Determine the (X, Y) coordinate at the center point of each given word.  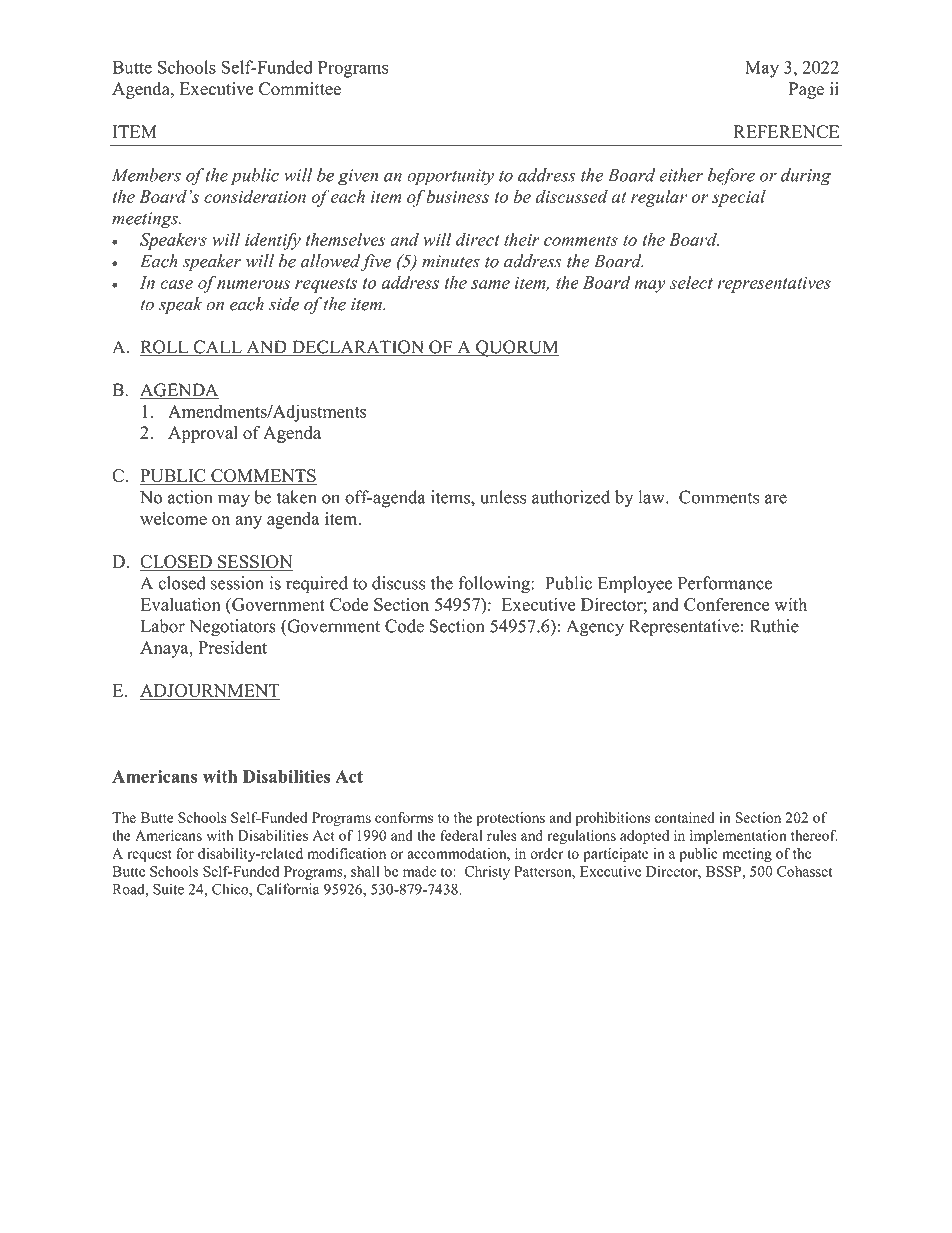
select (691, 282)
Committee (300, 89)
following (495, 585)
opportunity (450, 177)
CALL (217, 348)
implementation (738, 837)
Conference (726, 604)
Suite (168, 889)
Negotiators (232, 628)
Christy (487, 873)
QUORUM (517, 348)
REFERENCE (786, 132)
